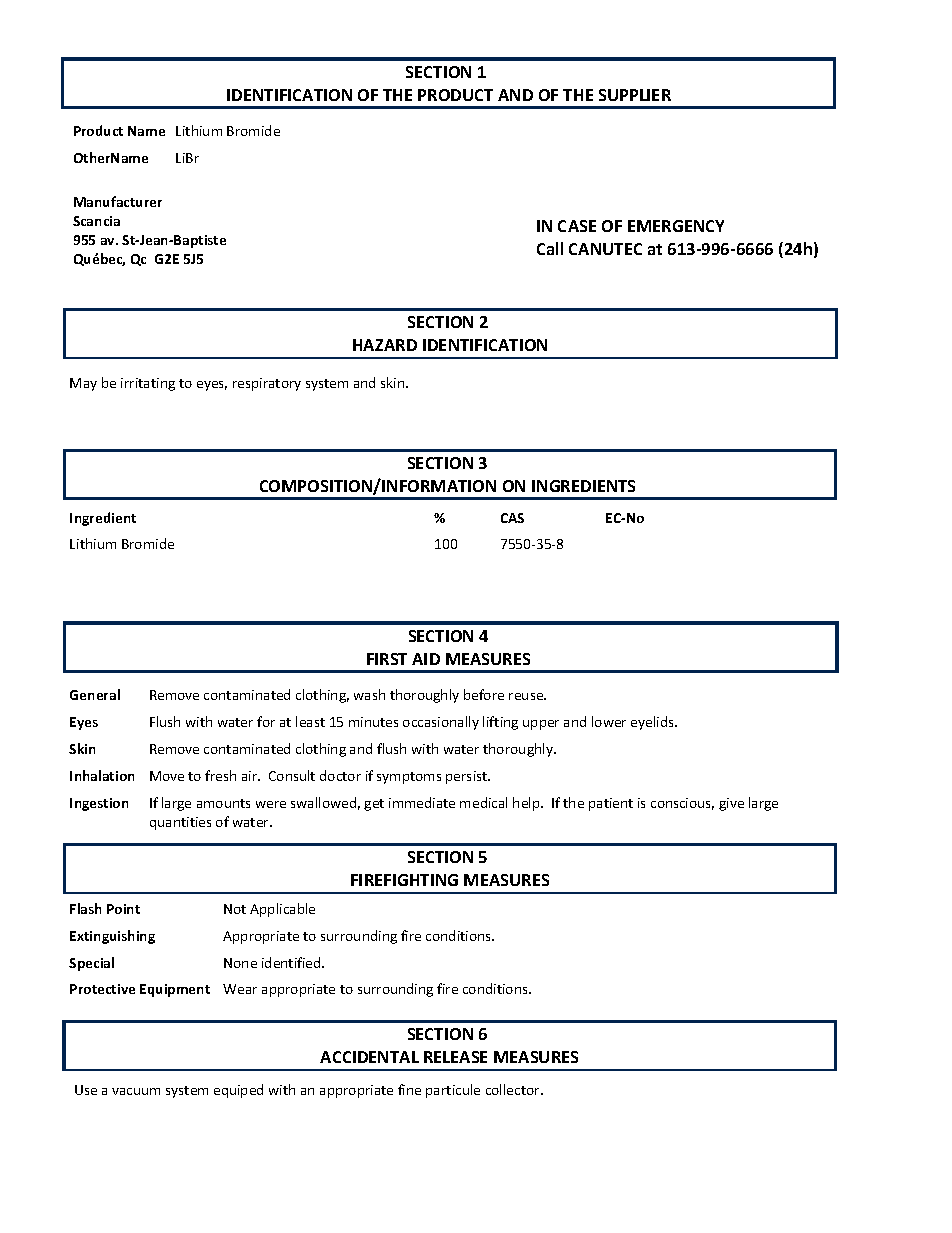 The height and width of the page is (1233, 952). What do you see at coordinates (577, 226) in the page?
I see `CASE` at bounding box center [577, 226].
